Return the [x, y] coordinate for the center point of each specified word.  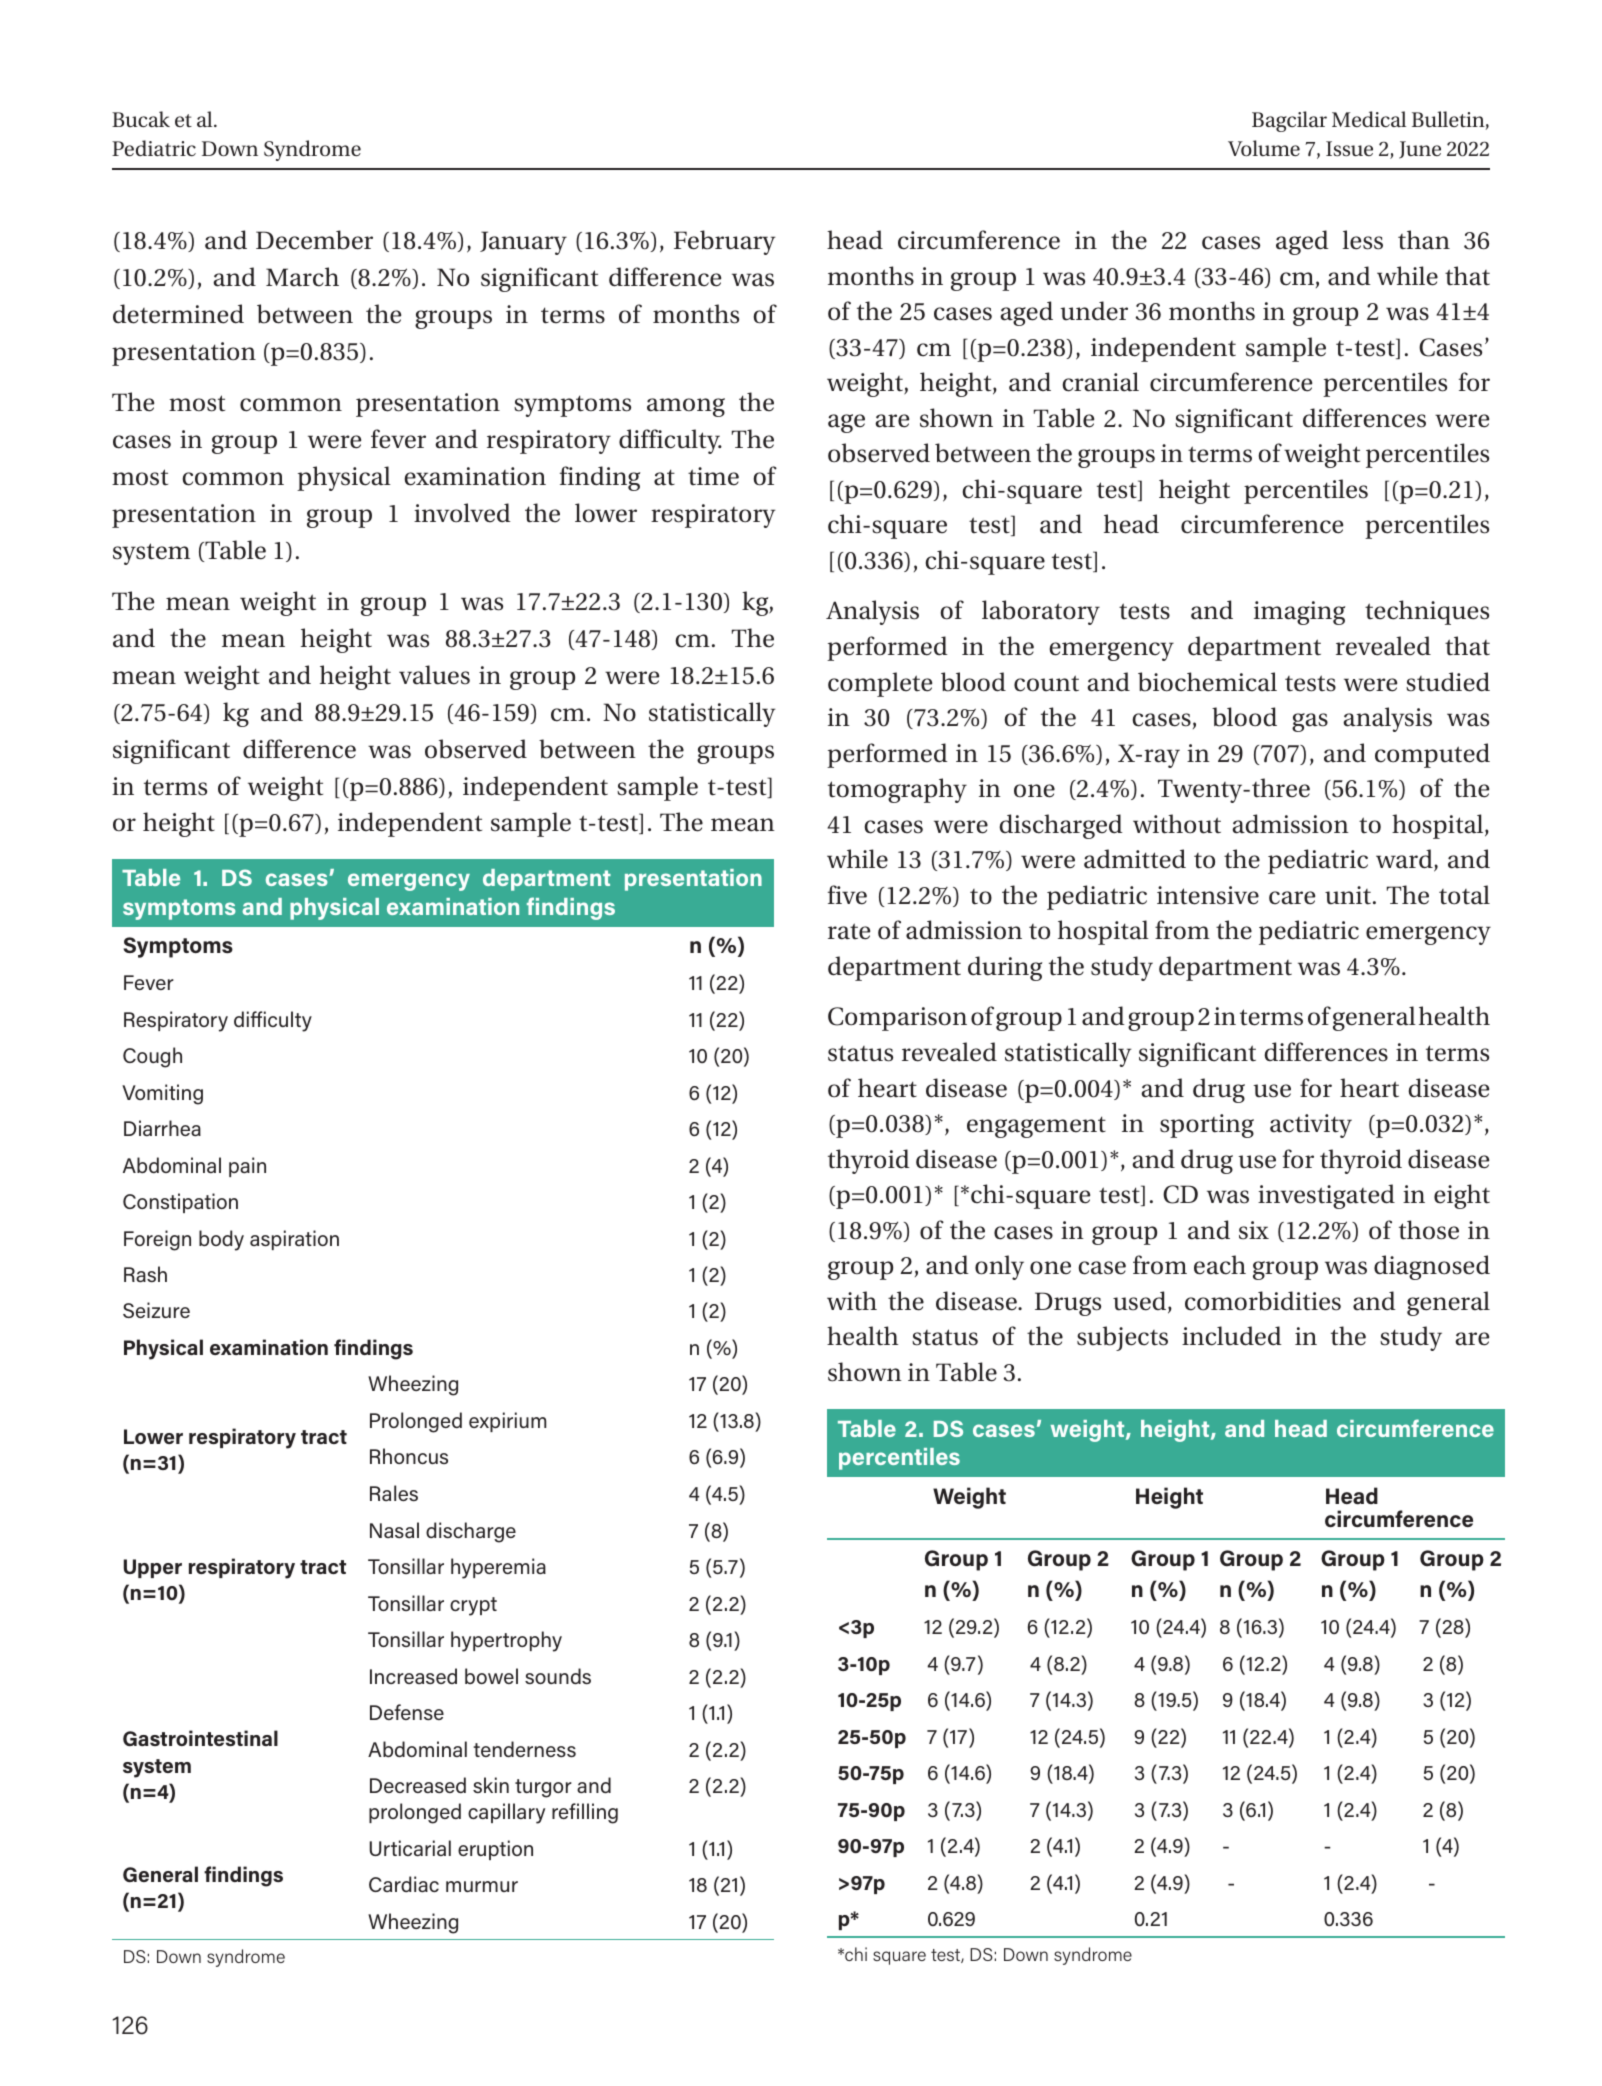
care [1292, 898]
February [725, 242]
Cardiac [404, 1884]
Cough [152, 1057]
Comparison [897, 1019]
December [314, 240]
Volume [1264, 148]
